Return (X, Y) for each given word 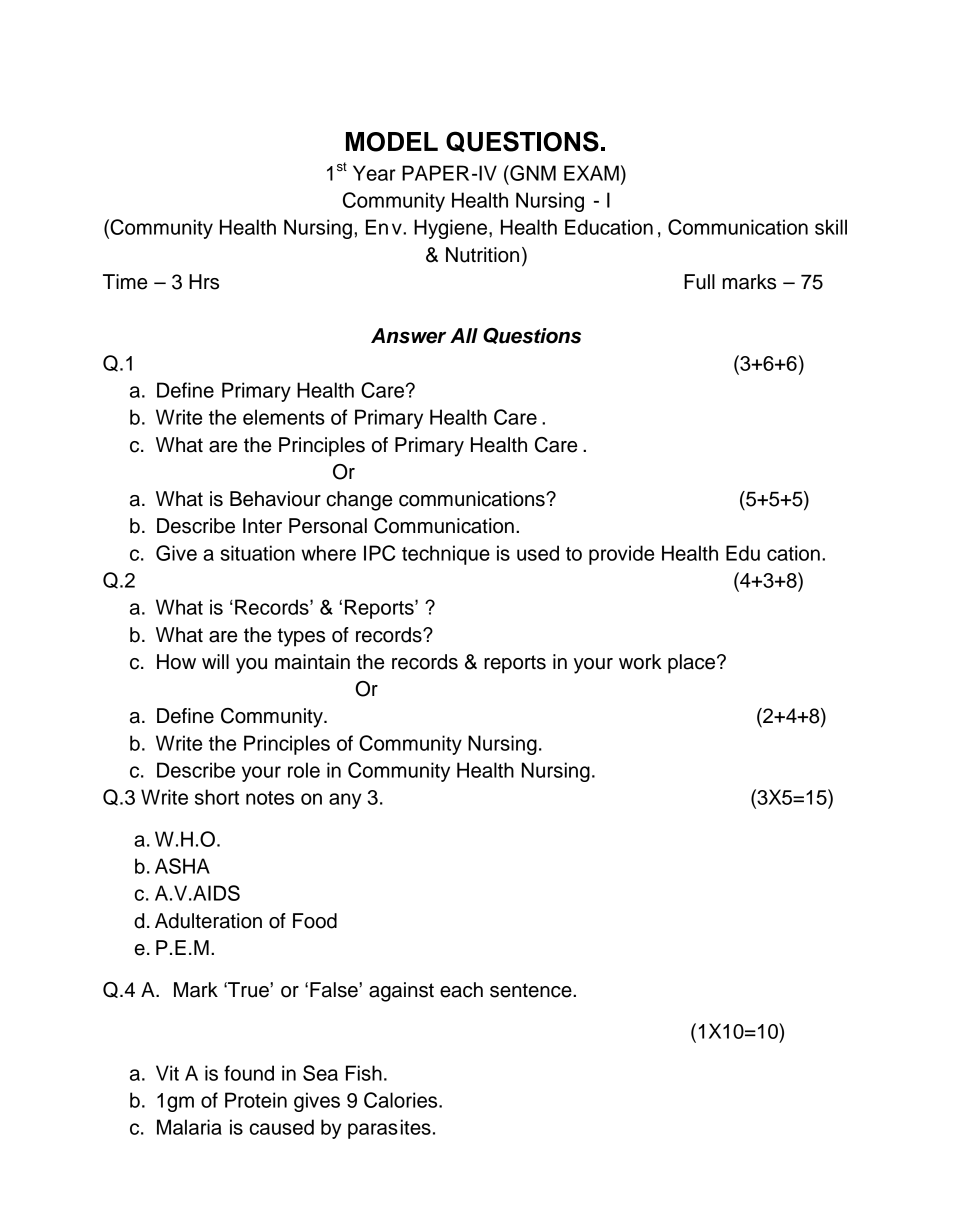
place (693, 664)
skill (831, 227)
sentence (532, 990)
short (217, 797)
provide (621, 555)
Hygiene (452, 229)
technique (446, 555)
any (345, 801)
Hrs (204, 282)
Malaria (189, 1127)
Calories (402, 1100)
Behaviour (275, 499)
